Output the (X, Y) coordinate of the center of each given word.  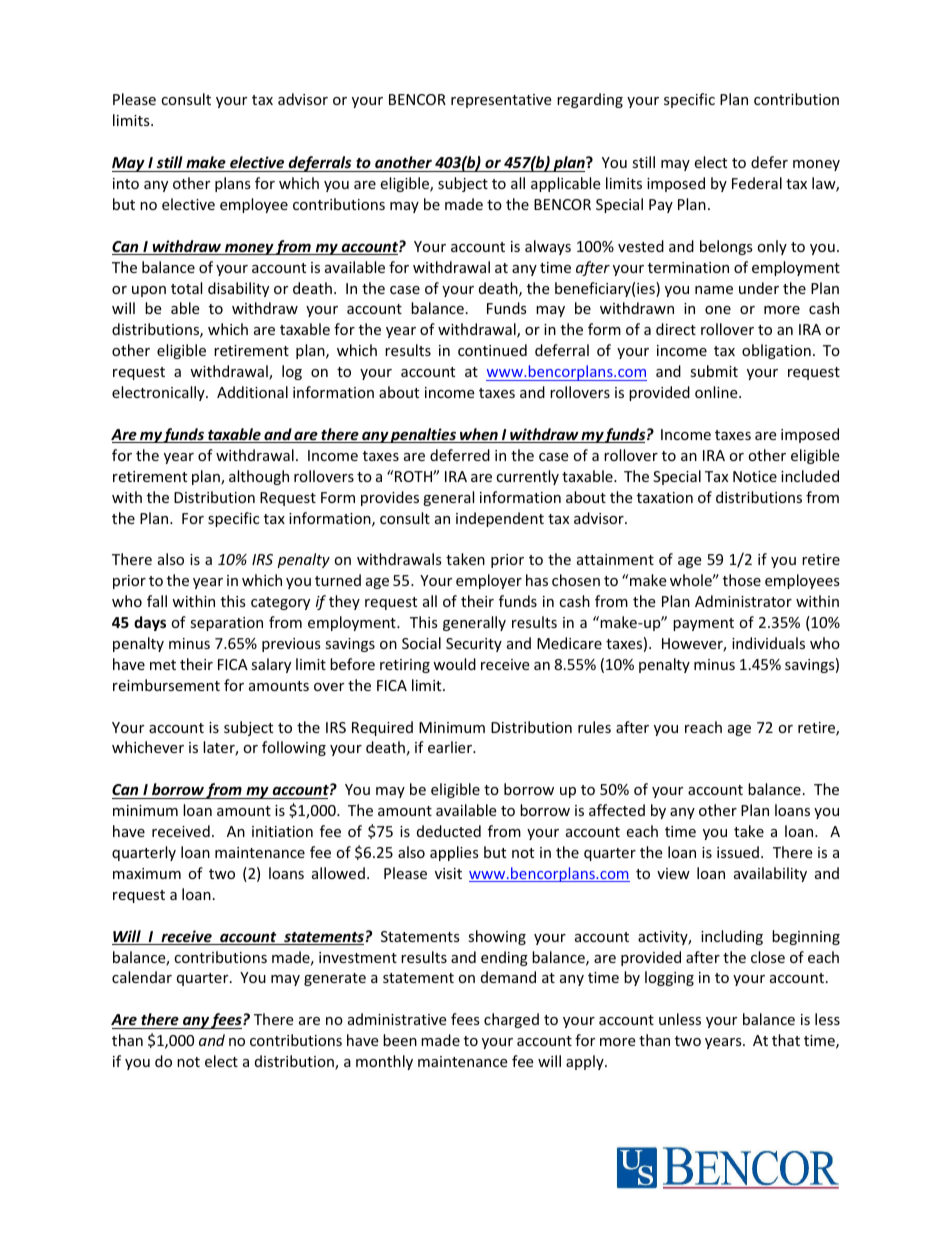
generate (335, 979)
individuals (768, 643)
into (126, 183)
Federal (757, 183)
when (479, 435)
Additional (252, 392)
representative (501, 101)
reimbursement (166, 685)
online (717, 392)
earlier (451, 747)
